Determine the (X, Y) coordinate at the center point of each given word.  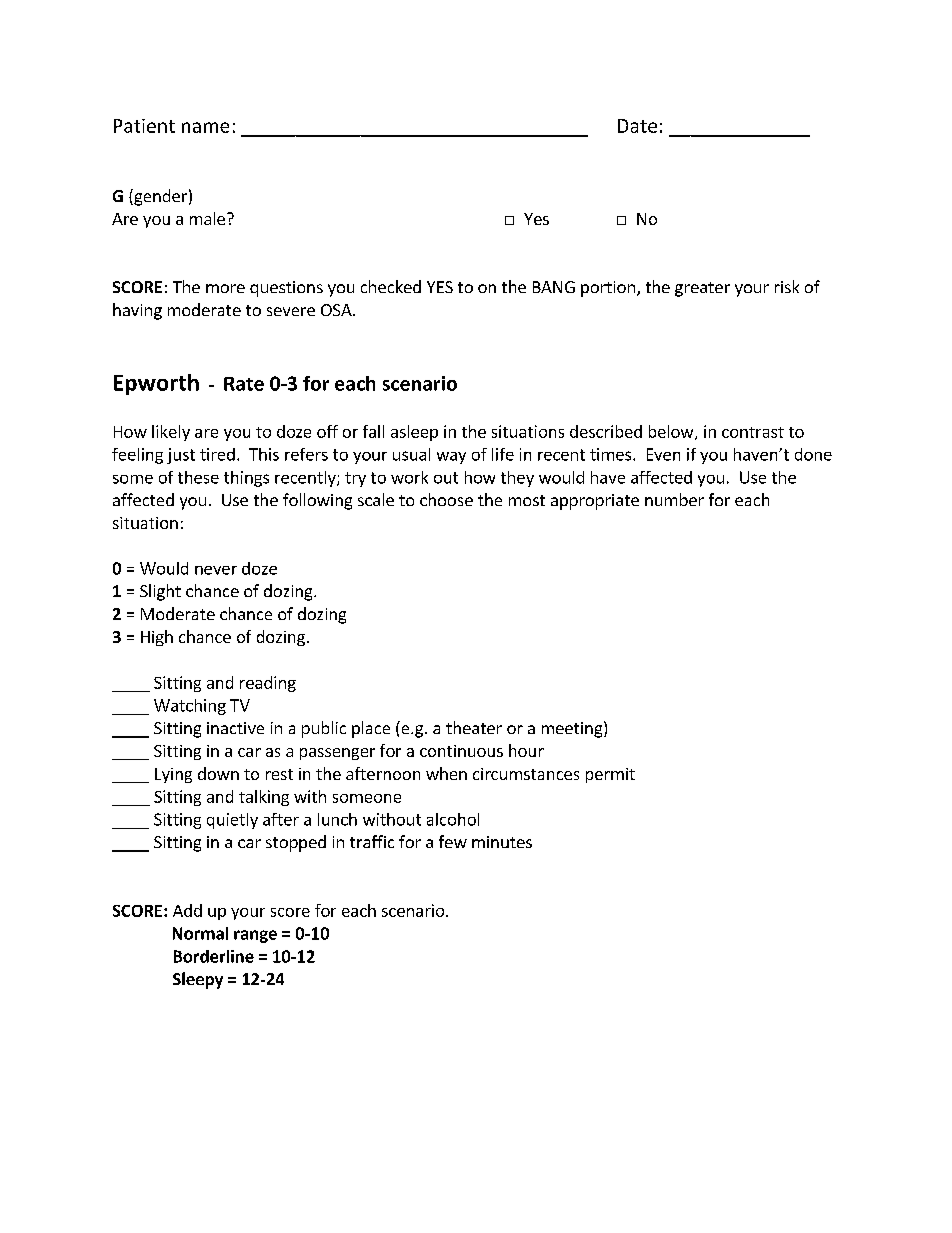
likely (171, 433)
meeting (573, 729)
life (503, 454)
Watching (190, 707)
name (205, 127)
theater (474, 727)
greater (702, 289)
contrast (753, 432)
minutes (502, 842)
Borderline (214, 956)
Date (637, 126)
